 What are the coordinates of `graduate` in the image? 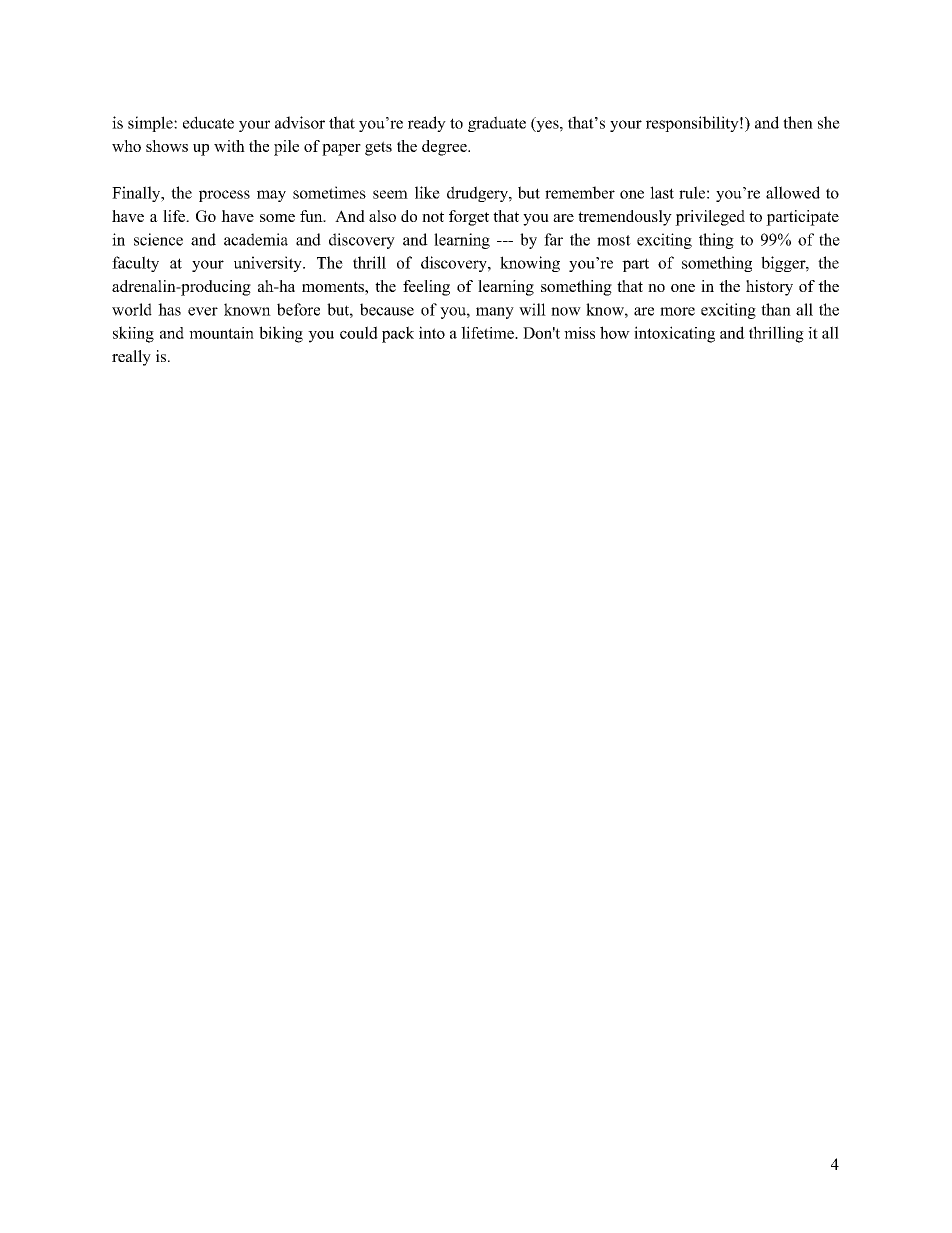 It's located at (497, 124).
